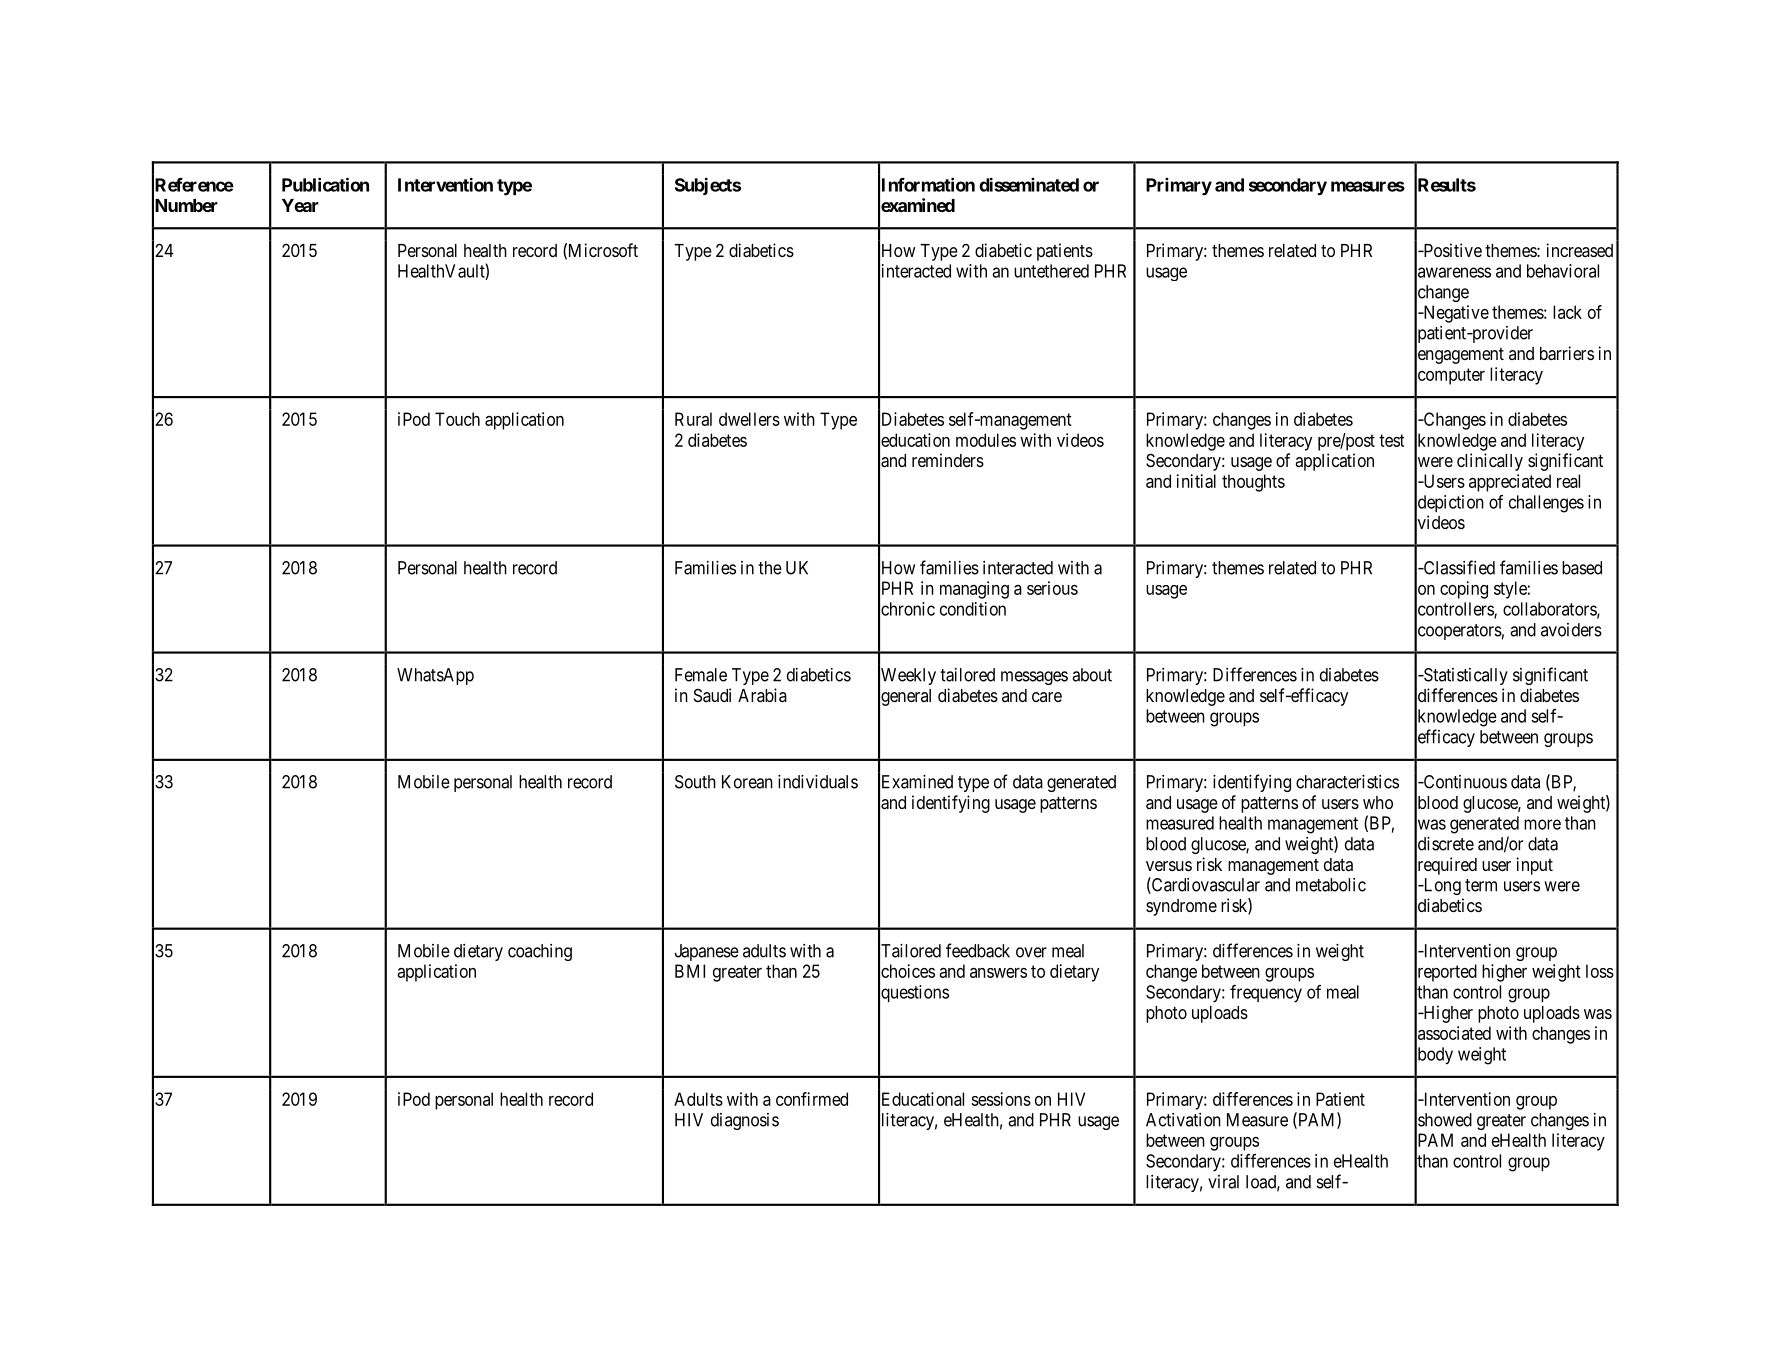  What do you see at coordinates (745, 1121) in the document?
I see `diagnosis` at bounding box center [745, 1121].
